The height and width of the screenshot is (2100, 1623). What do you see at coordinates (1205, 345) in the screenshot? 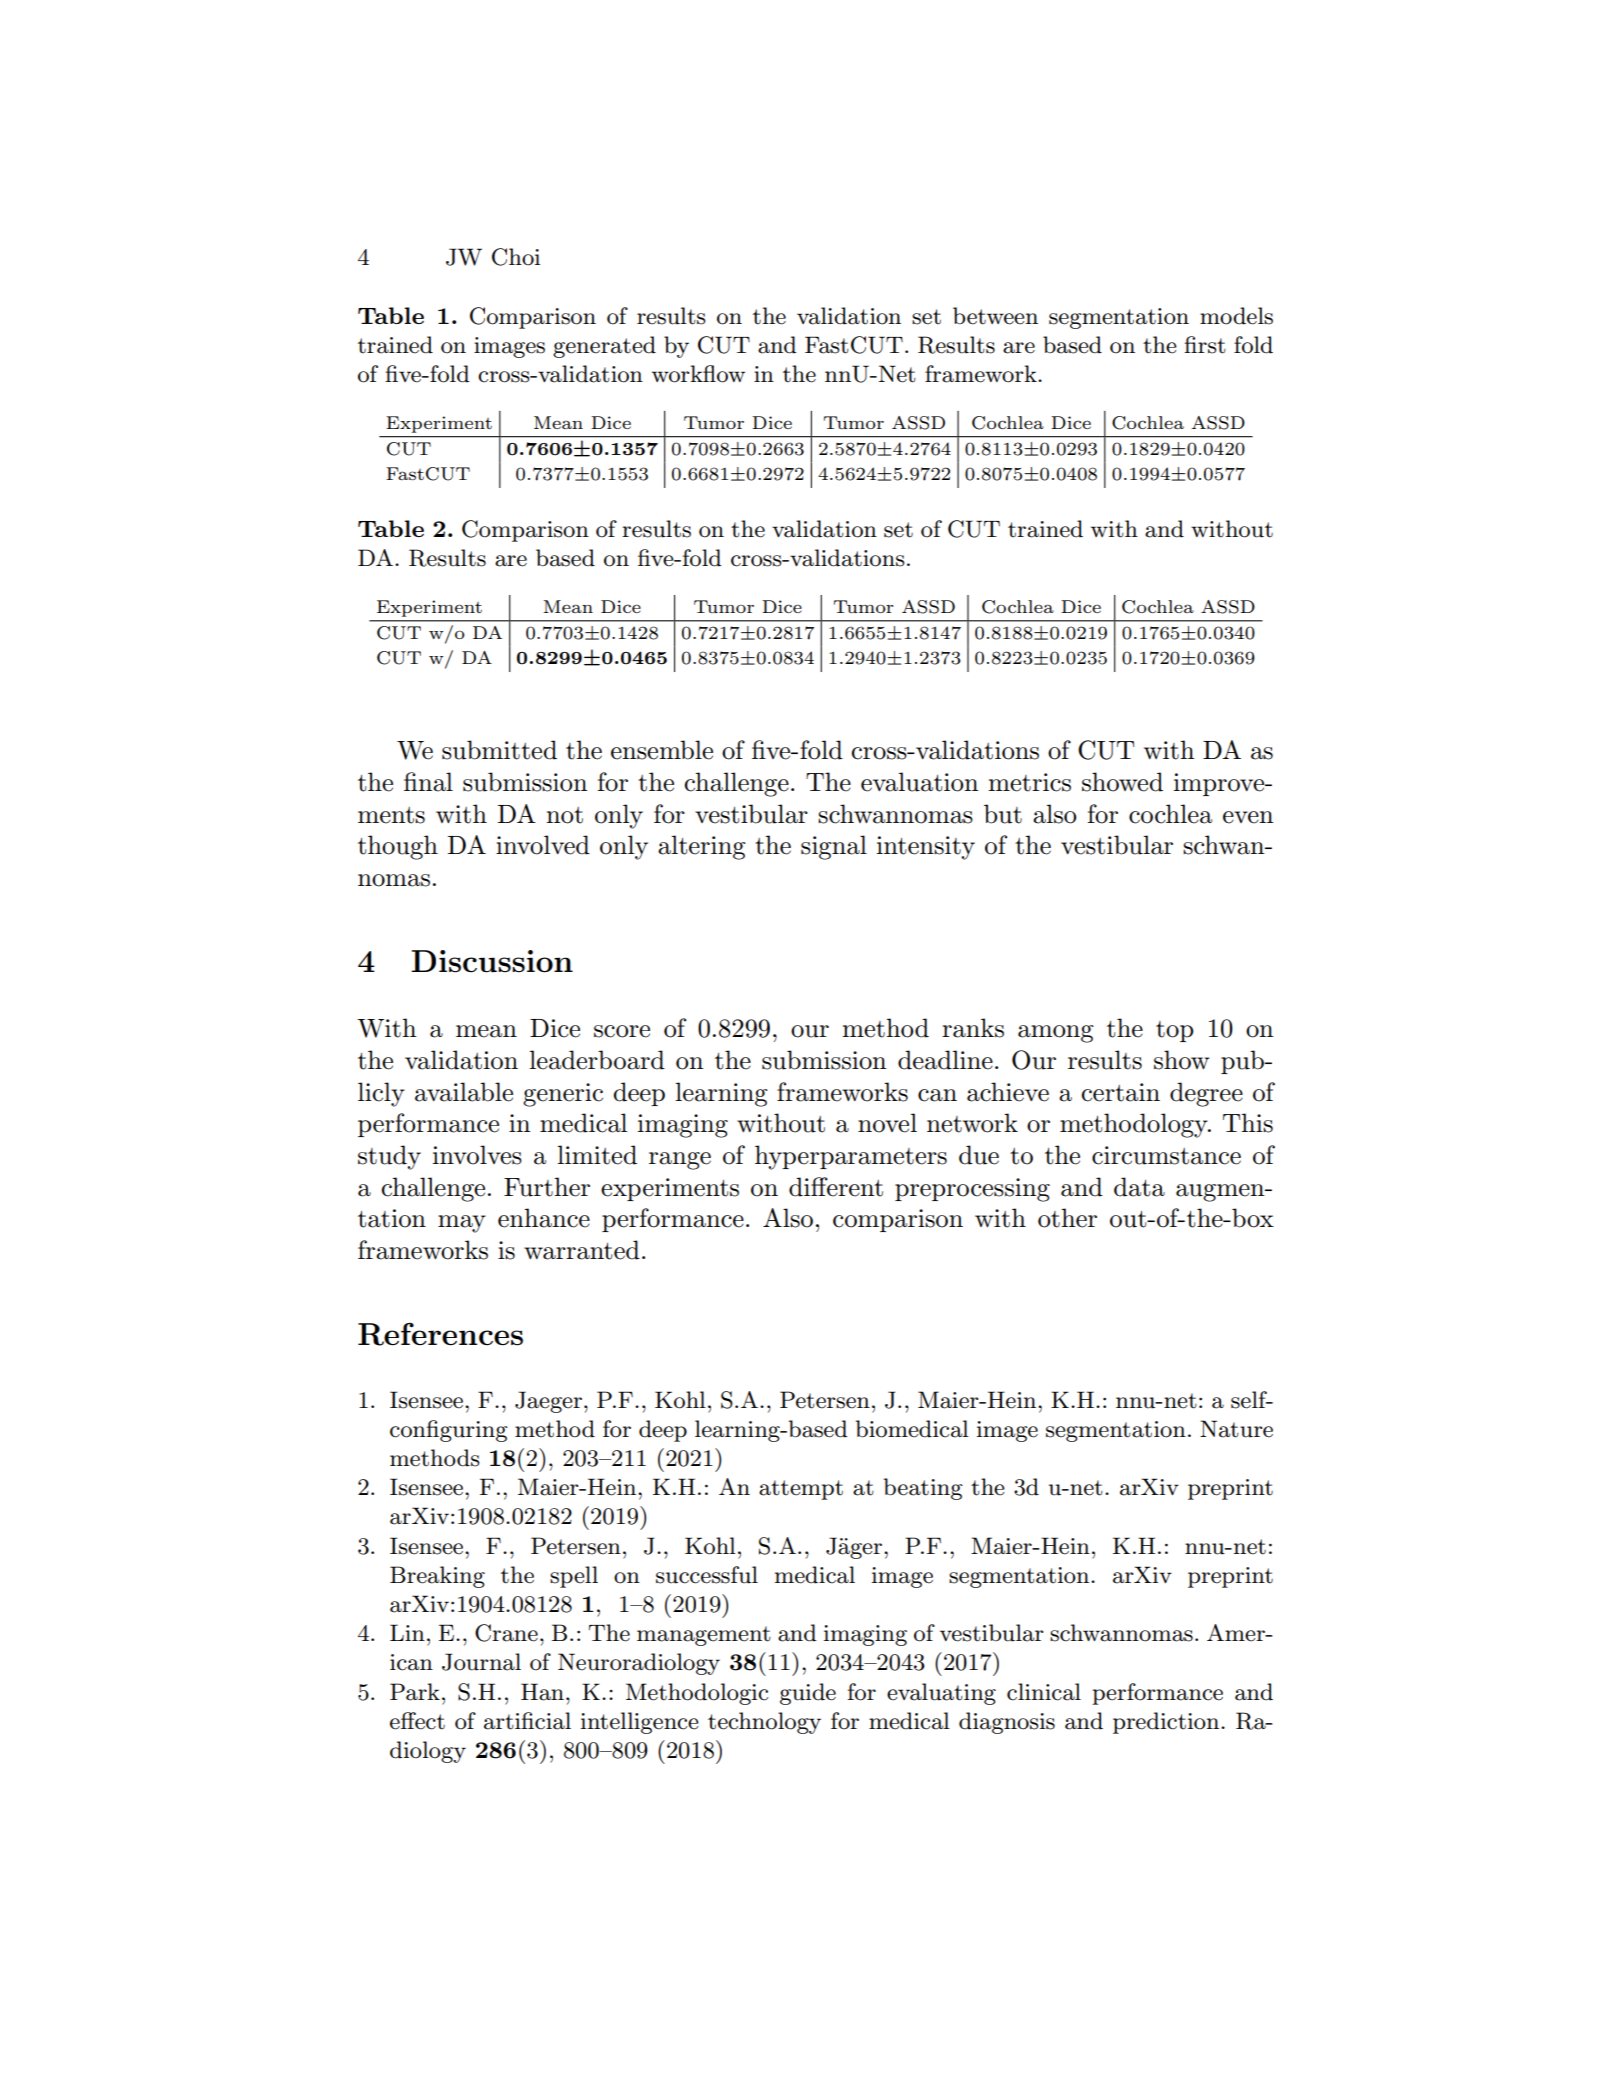
I see `first` at bounding box center [1205, 345].
